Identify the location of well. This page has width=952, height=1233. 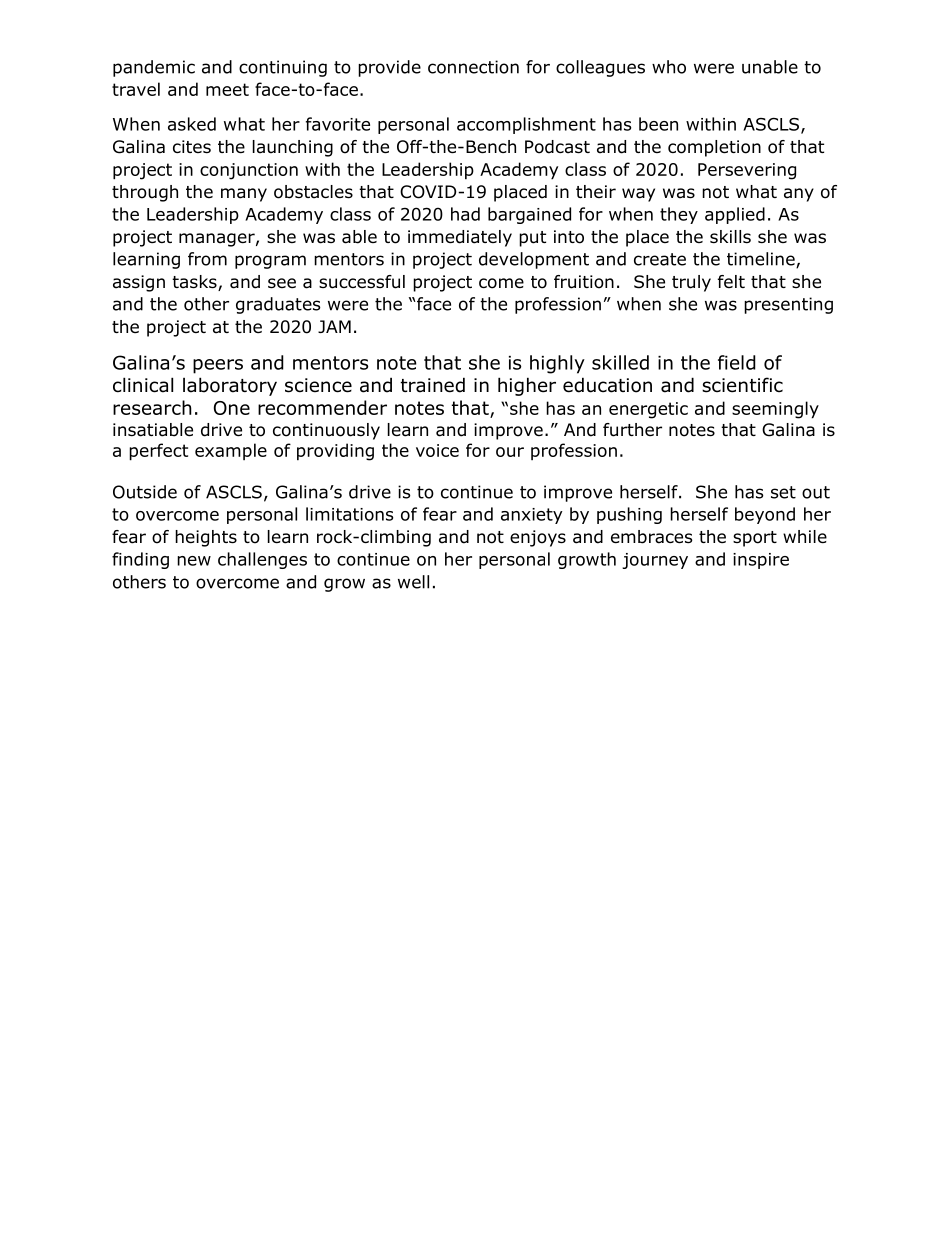
(413, 582).
